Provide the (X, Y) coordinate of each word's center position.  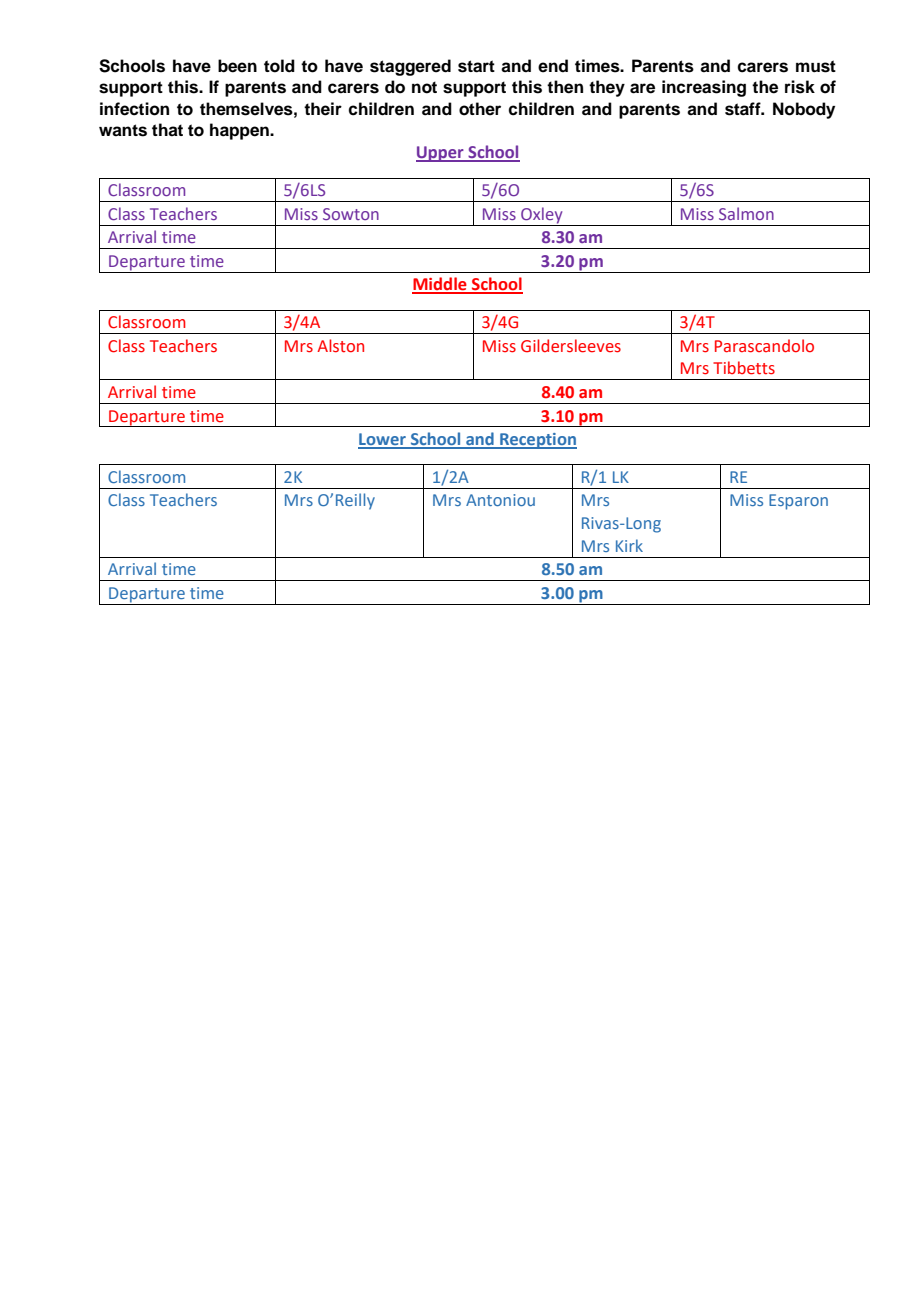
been (237, 66)
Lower (383, 440)
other (480, 109)
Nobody (804, 110)
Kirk (629, 545)
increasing (704, 88)
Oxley (542, 216)
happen (240, 131)
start (476, 66)
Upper (441, 154)
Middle (440, 285)
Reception (537, 441)
